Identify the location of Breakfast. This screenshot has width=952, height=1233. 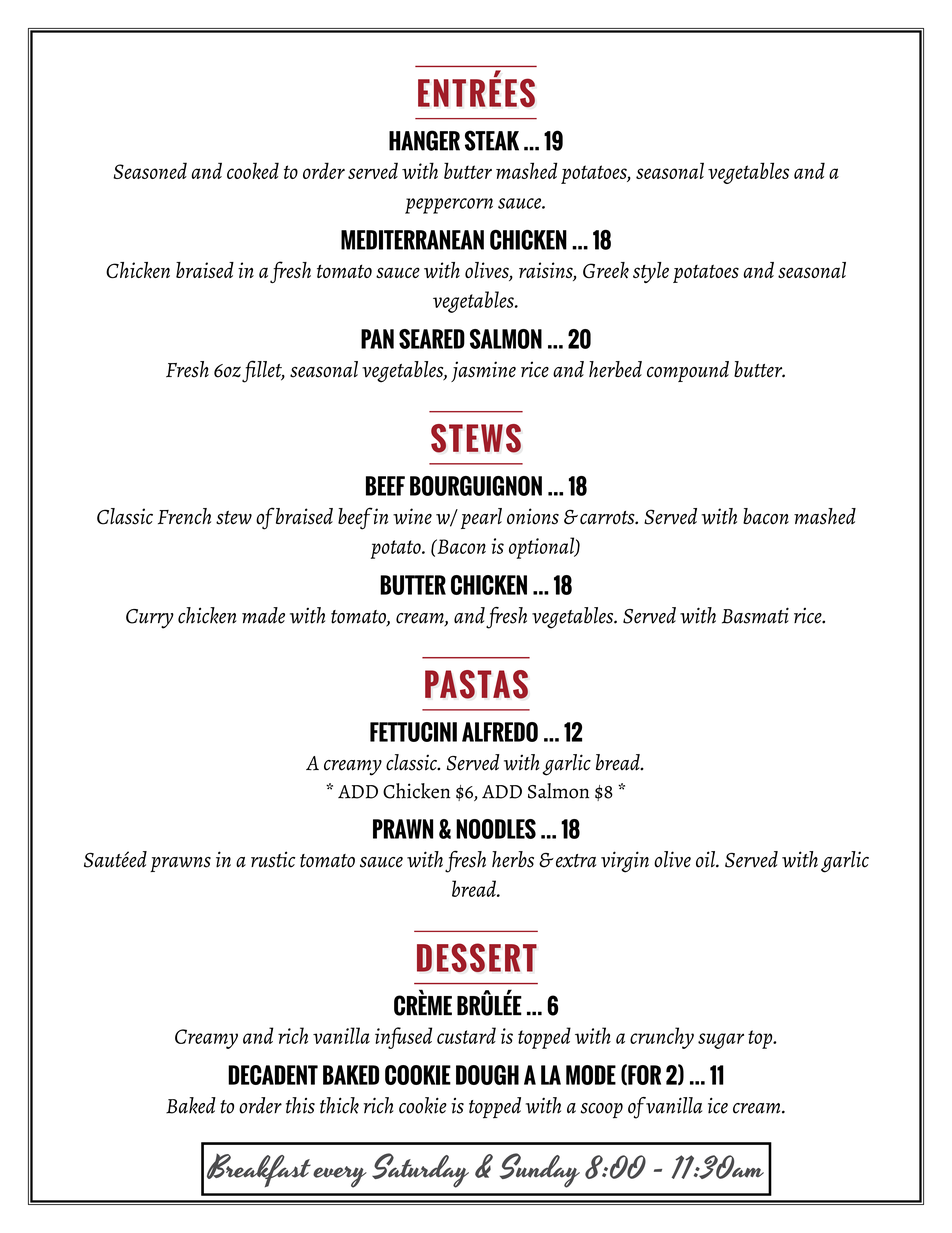
(259, 1170).
